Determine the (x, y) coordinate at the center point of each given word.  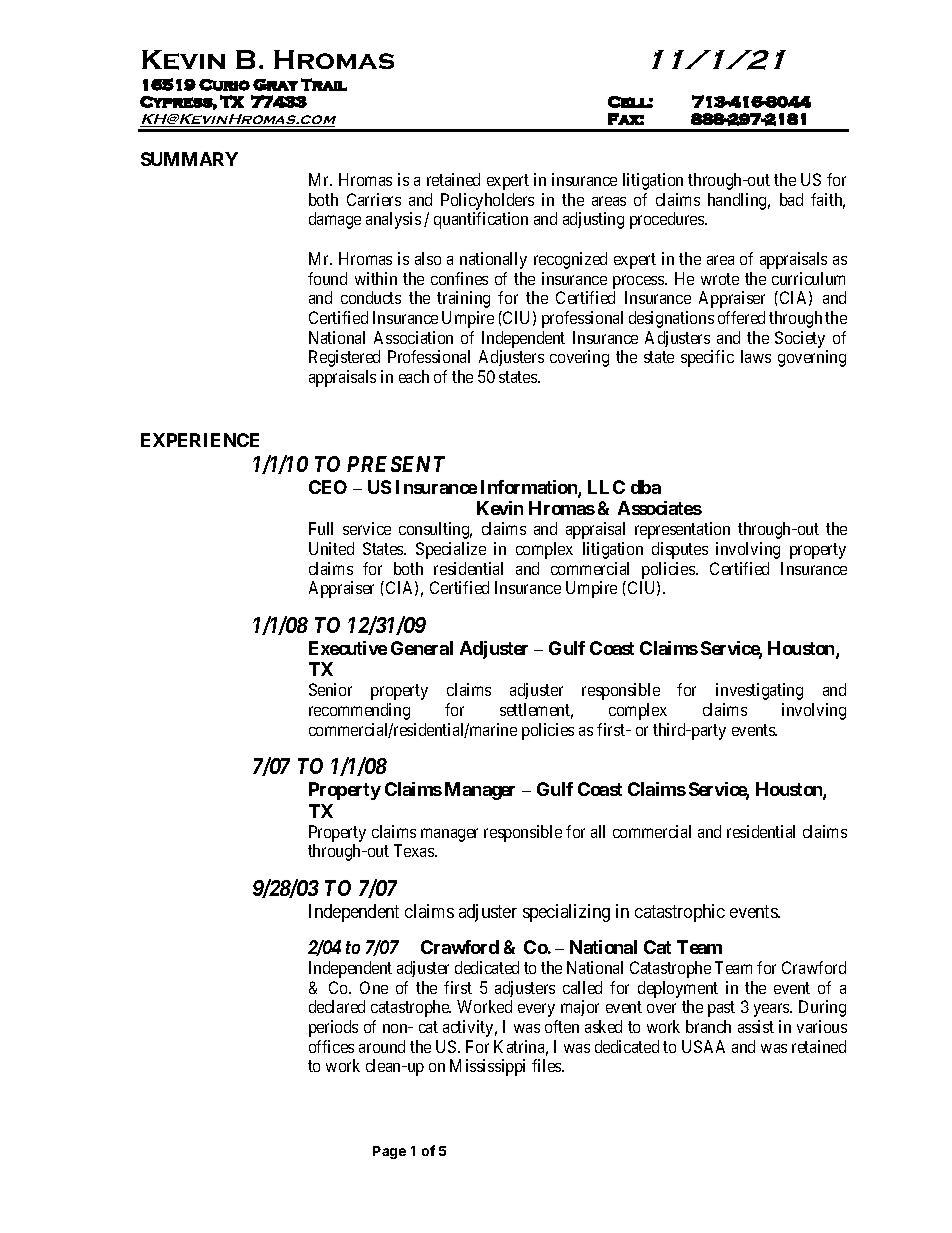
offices (331, 1046)
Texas (415, 850)
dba (646, 487)
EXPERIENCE (200, 440)
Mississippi (487, 1067)
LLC (606, 487)
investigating (759, 691)
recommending (359, 711)
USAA (703, 1046)
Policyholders (487, 201)
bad (791, 199)
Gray (275, 85)
